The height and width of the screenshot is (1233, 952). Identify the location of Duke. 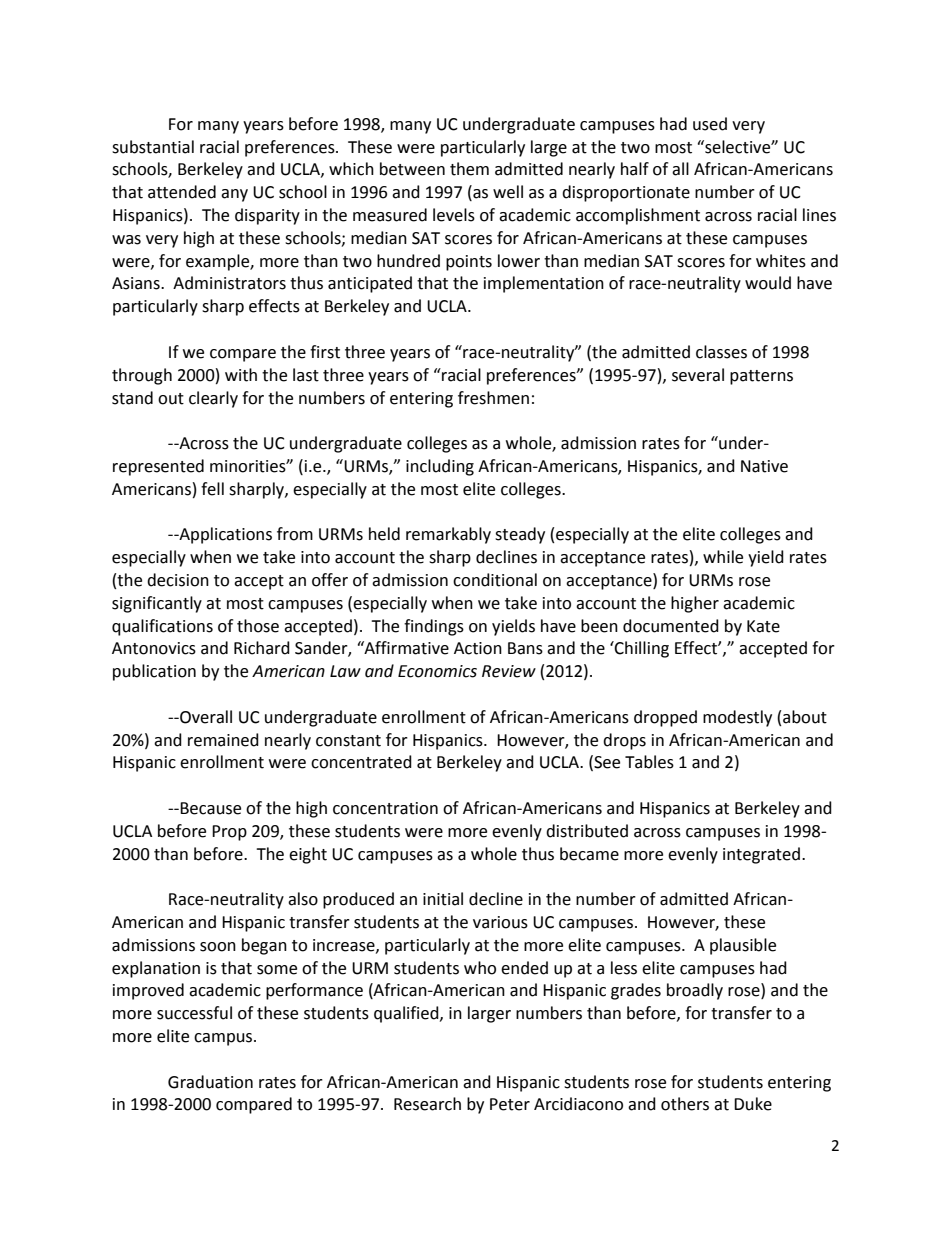
(753, 1104).
